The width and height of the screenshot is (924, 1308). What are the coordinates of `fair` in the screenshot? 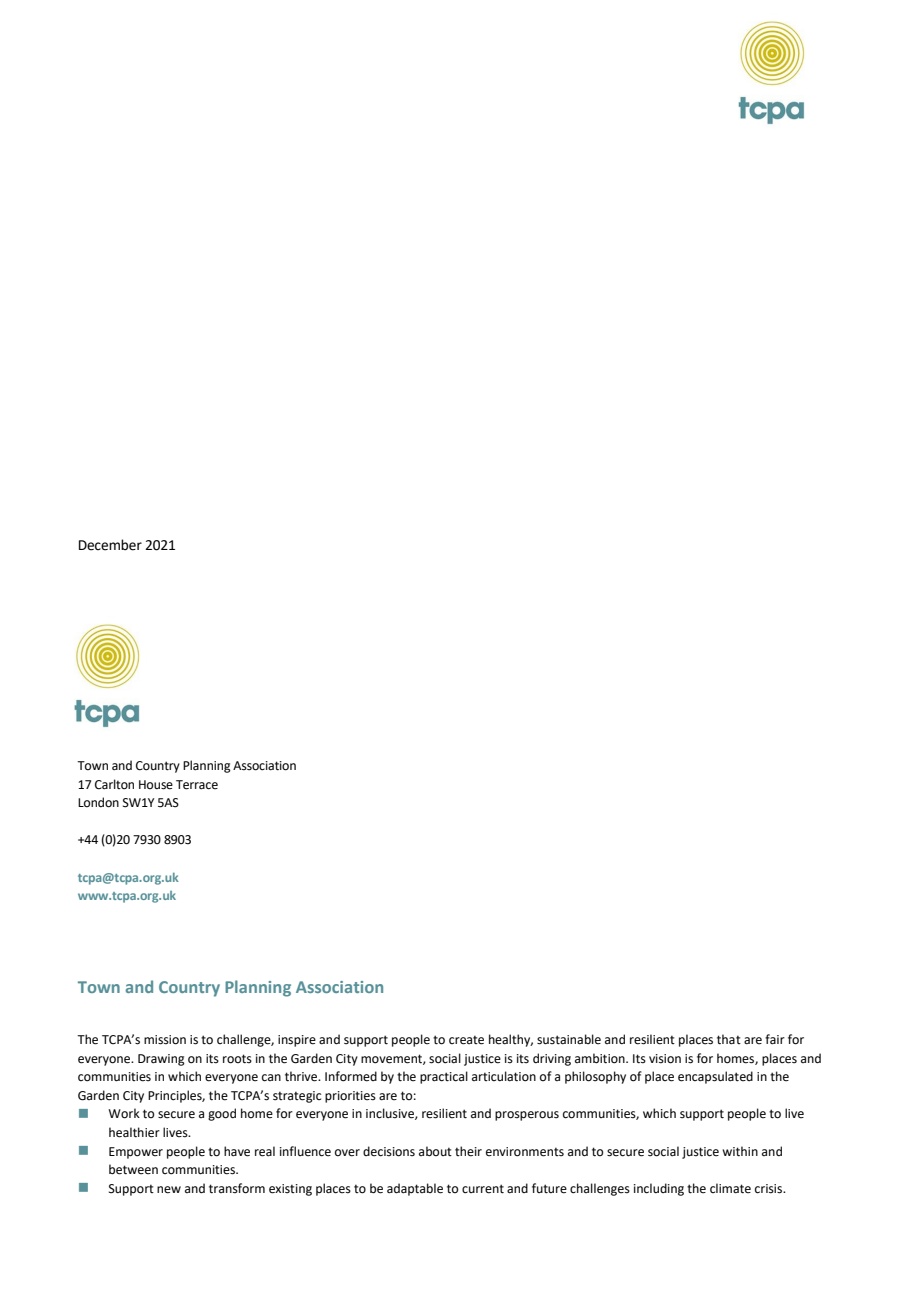 It's located at (775, 1039).
